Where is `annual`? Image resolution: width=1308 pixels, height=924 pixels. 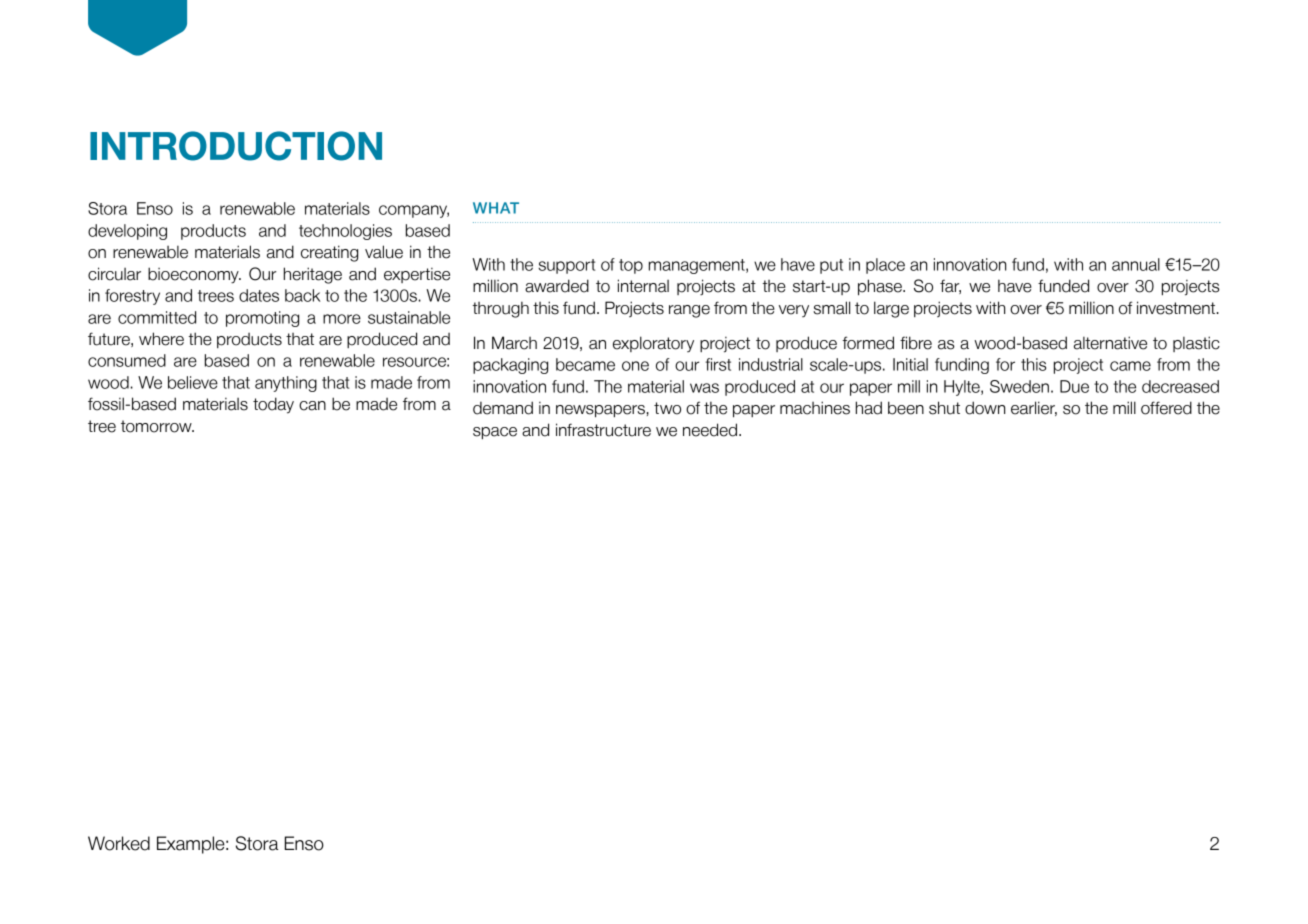 annual is located at coordinates (1136, 264).
